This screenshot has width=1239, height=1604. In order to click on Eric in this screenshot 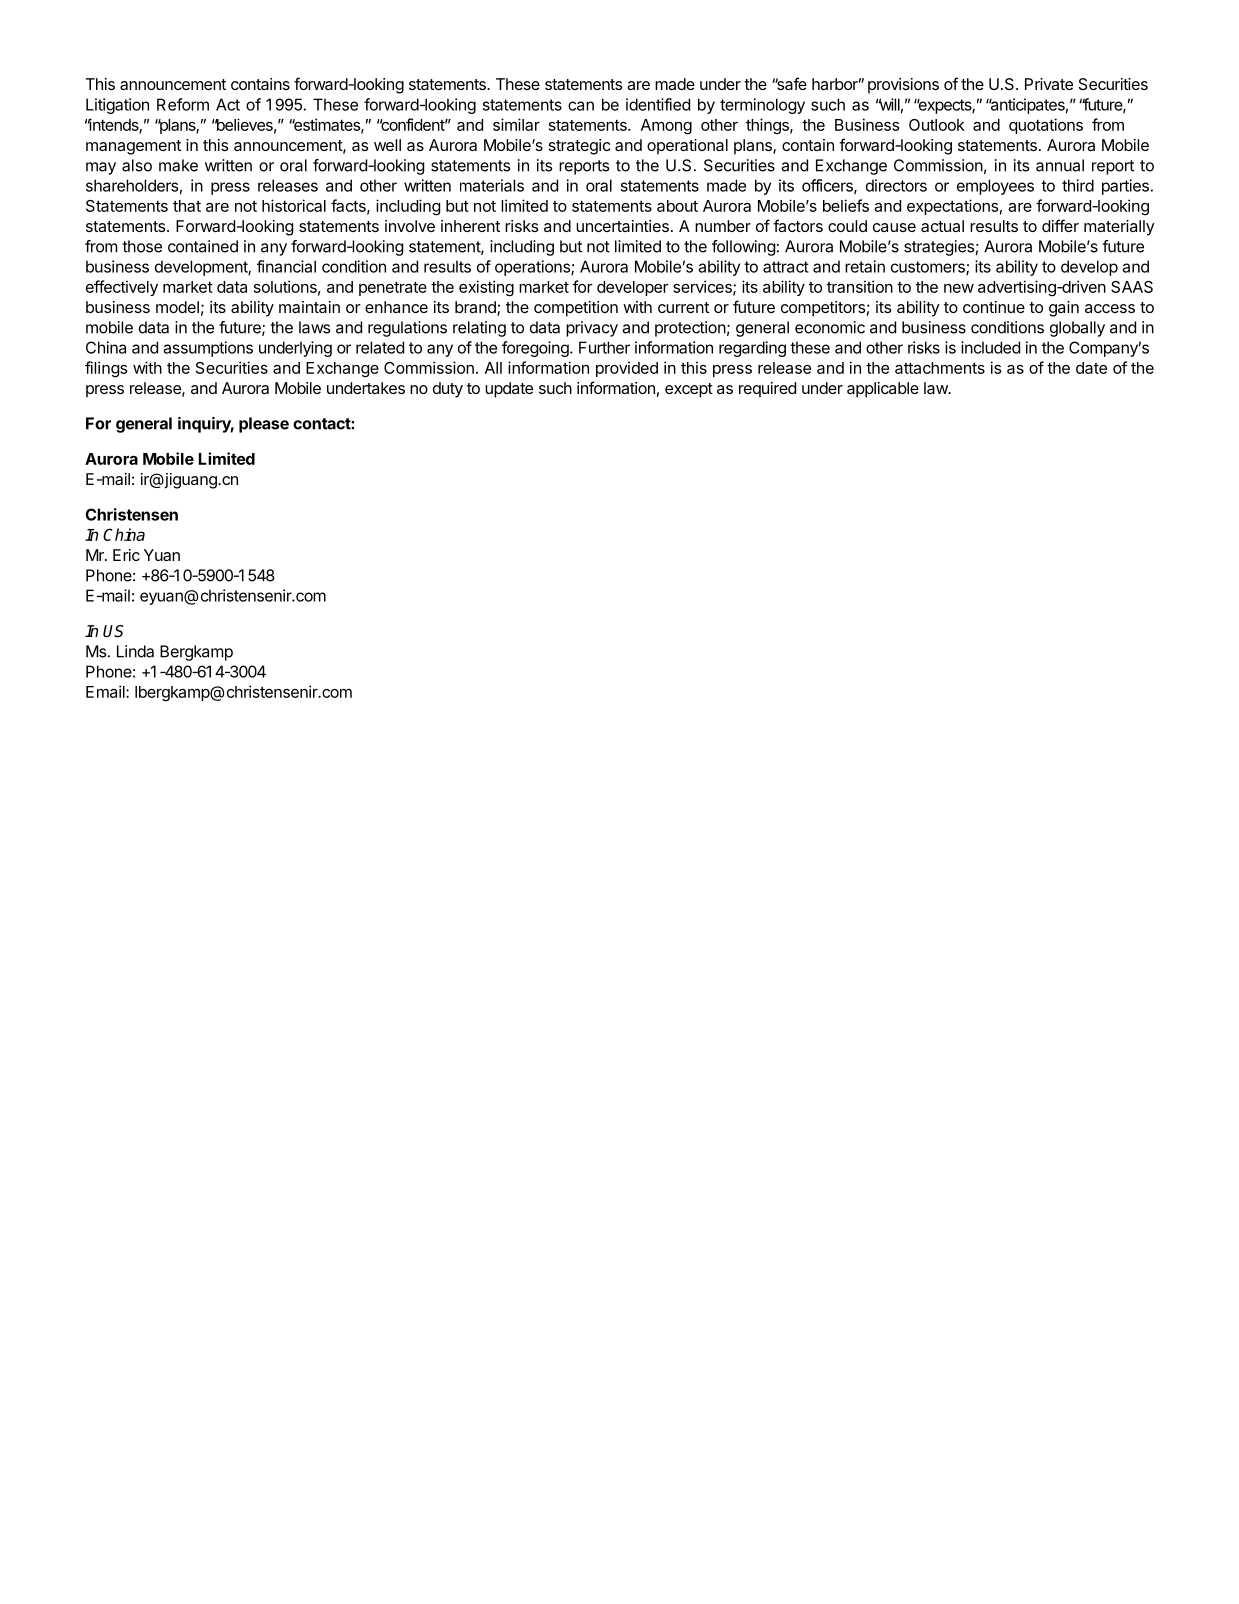, I will do `click(126, 555)`.
